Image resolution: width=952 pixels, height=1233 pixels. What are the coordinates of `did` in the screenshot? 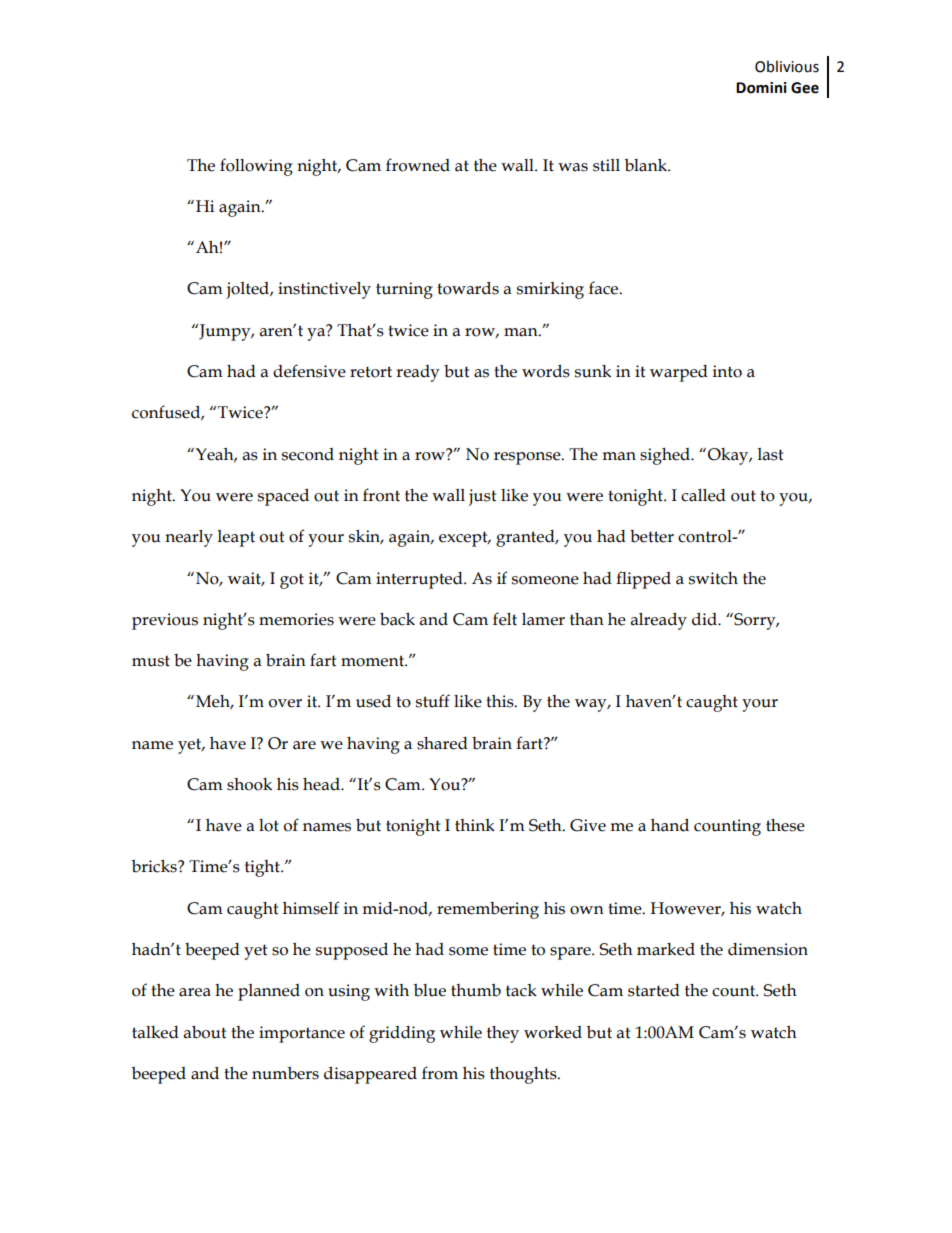 It's located at (705, 619).
